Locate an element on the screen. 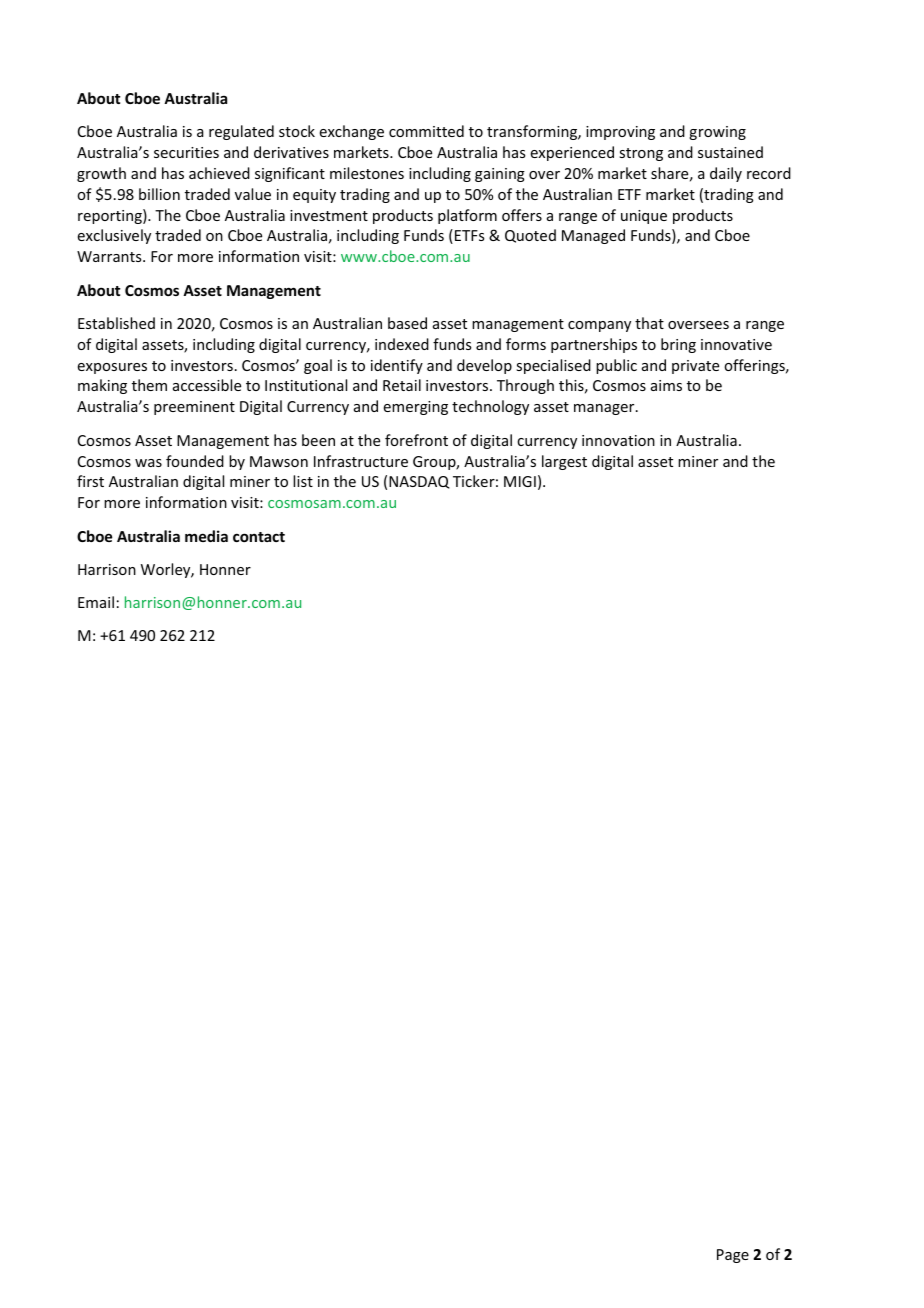  first is located at coordinates (90, 481).
